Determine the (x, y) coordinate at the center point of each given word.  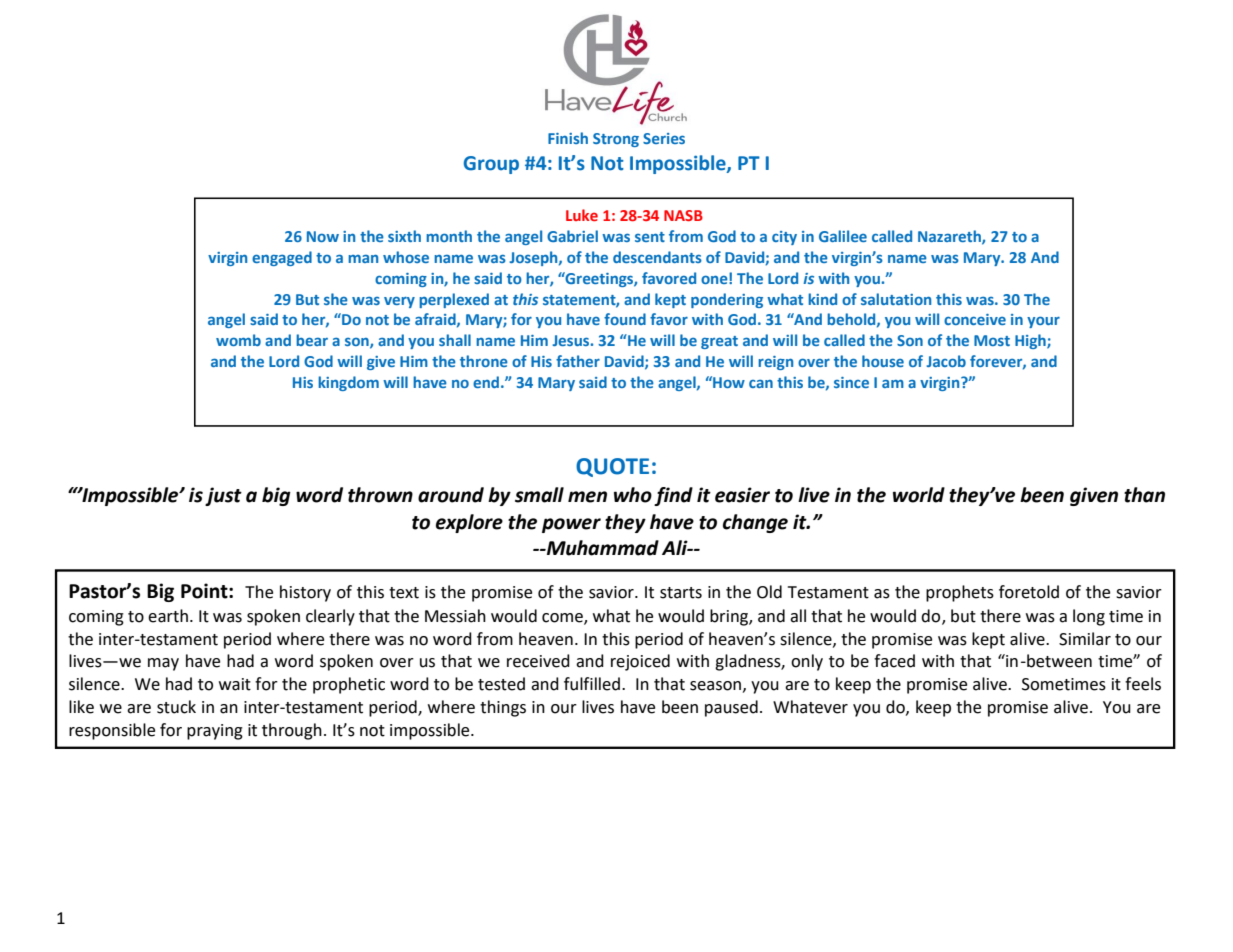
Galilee (843, 236)
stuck (176, 707)
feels (1143, 684)
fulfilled (592, 684)
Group (491, 165)
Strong (616, 140)
